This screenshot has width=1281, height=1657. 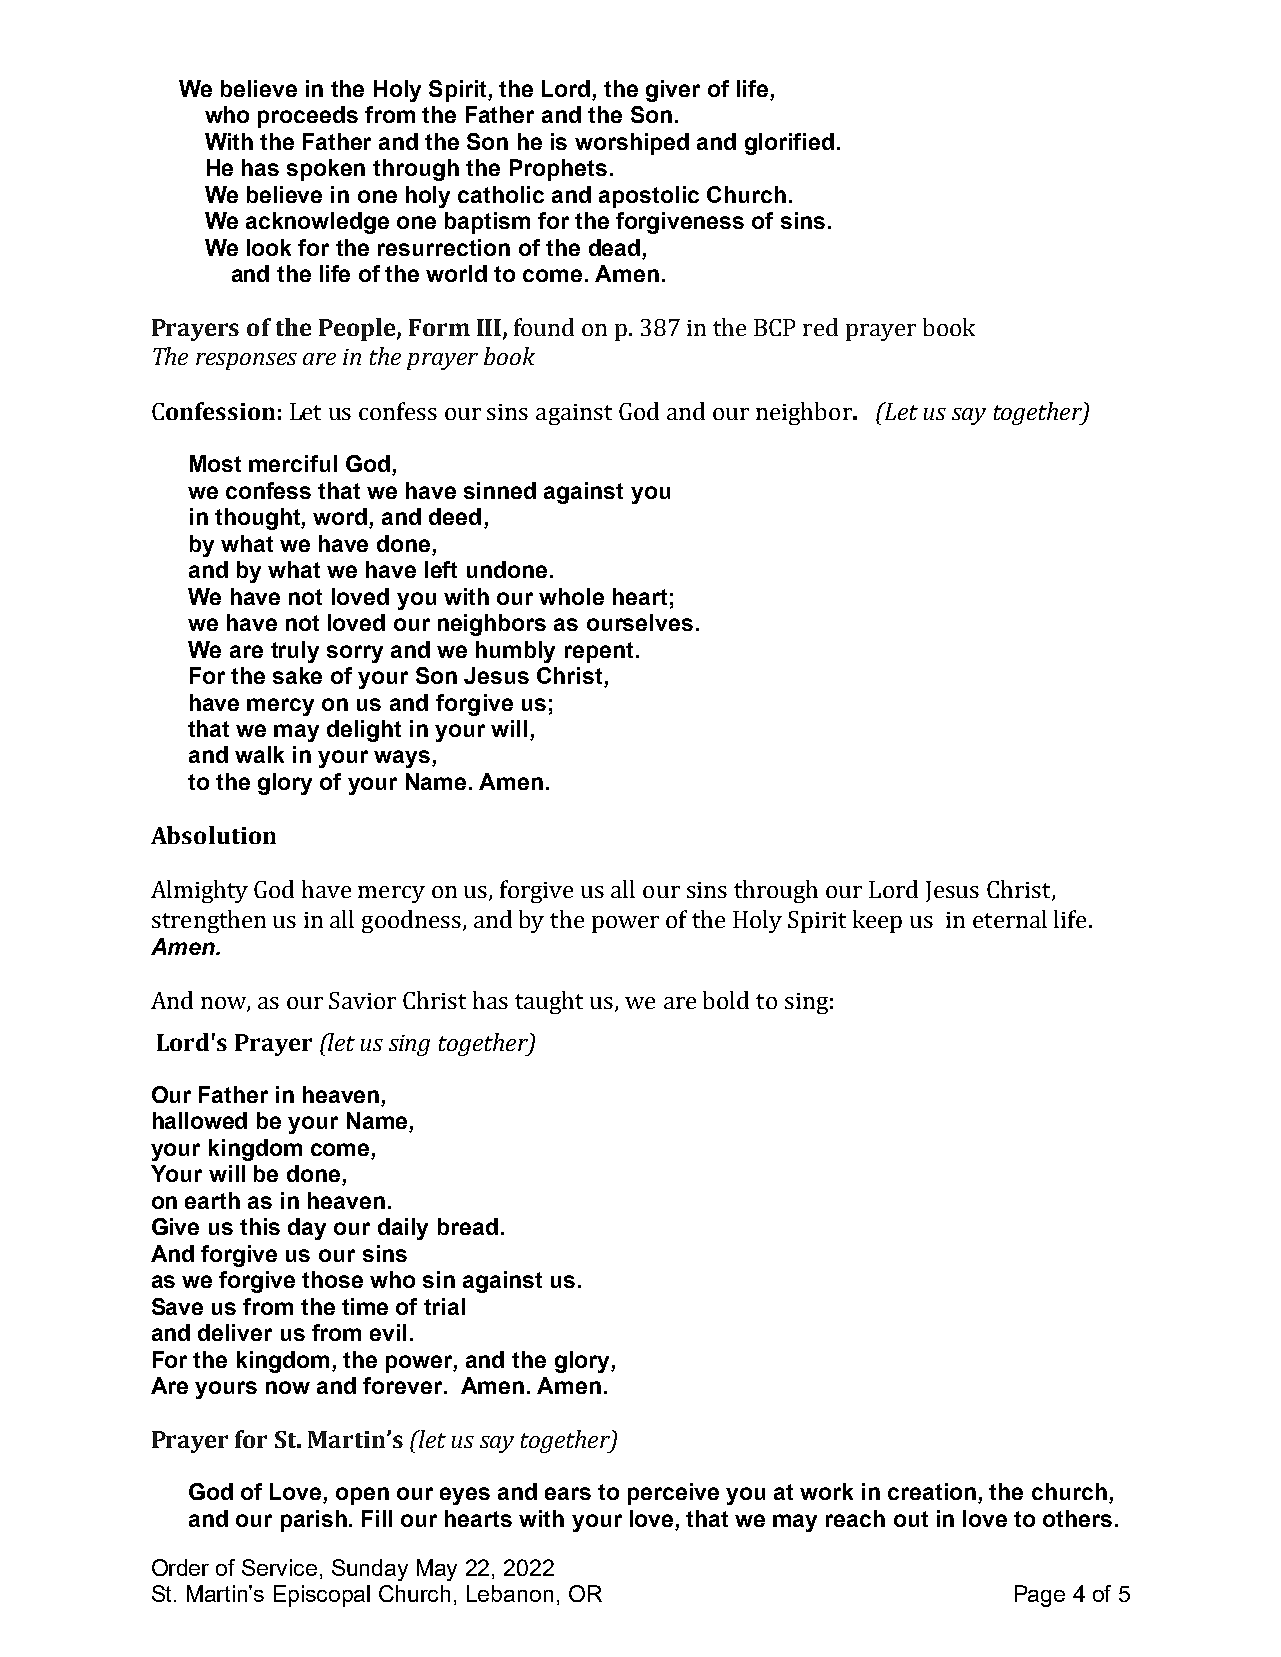 What do you see at coordinates (326, 170) in the screenshot?
I see `spoken` at bounding box center [326, 170].
